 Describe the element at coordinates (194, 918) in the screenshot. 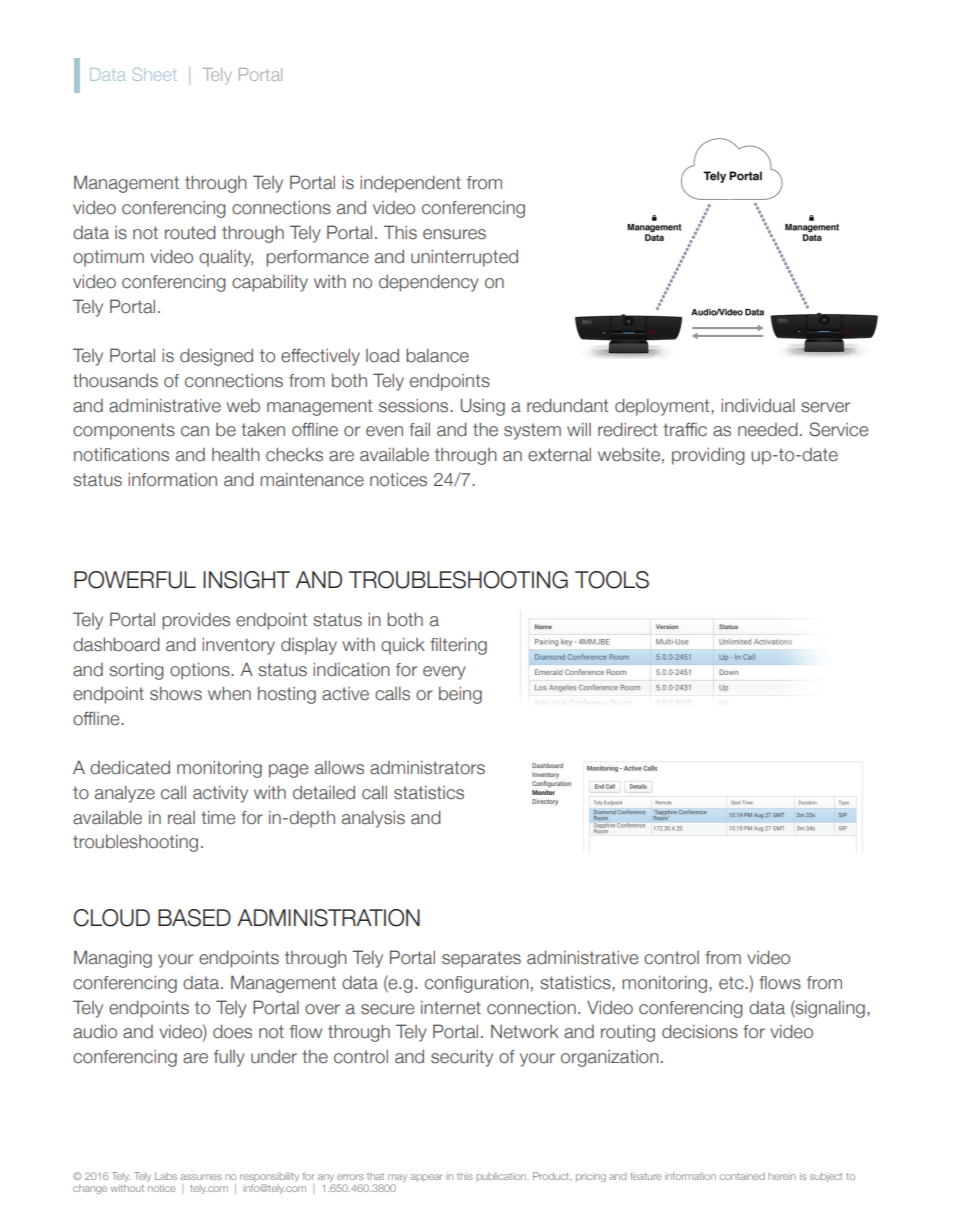

I see `BASED` at that location.
